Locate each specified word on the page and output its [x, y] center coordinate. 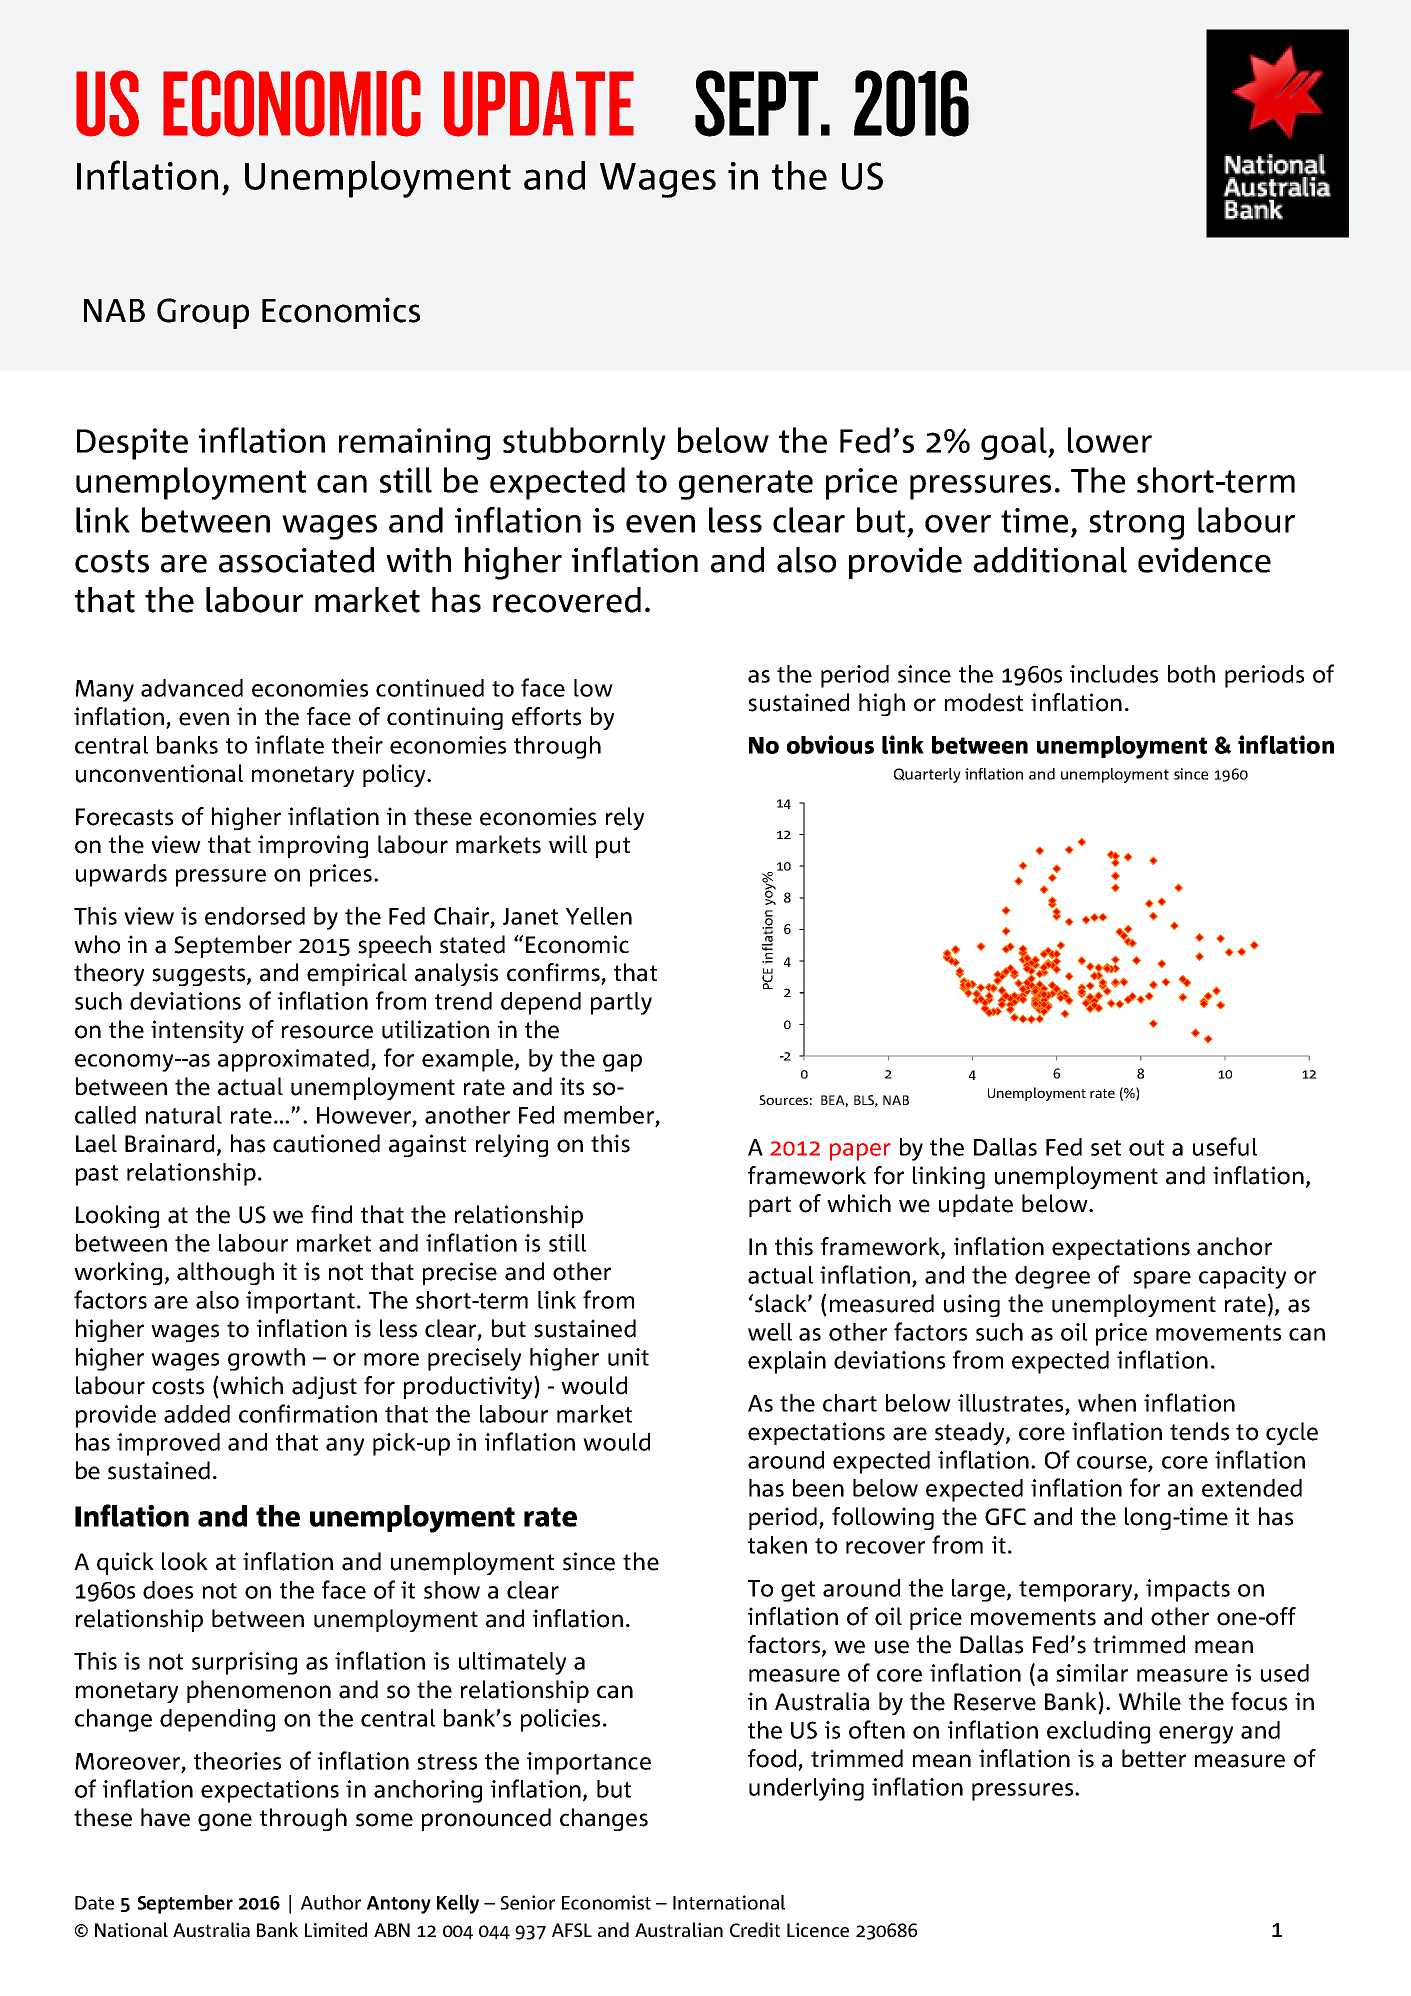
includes [1114, 674]
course [1112, 1462]
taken [777, 1545]
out [1146, 1148]
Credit [755, 1929]
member [609, 1115]
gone [225, 1822]
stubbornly [584, 443]
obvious [830, 744]
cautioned [326, 1143]
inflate [289, 744]
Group [203, 313]
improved [168, 1444]
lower [1110, 440]
